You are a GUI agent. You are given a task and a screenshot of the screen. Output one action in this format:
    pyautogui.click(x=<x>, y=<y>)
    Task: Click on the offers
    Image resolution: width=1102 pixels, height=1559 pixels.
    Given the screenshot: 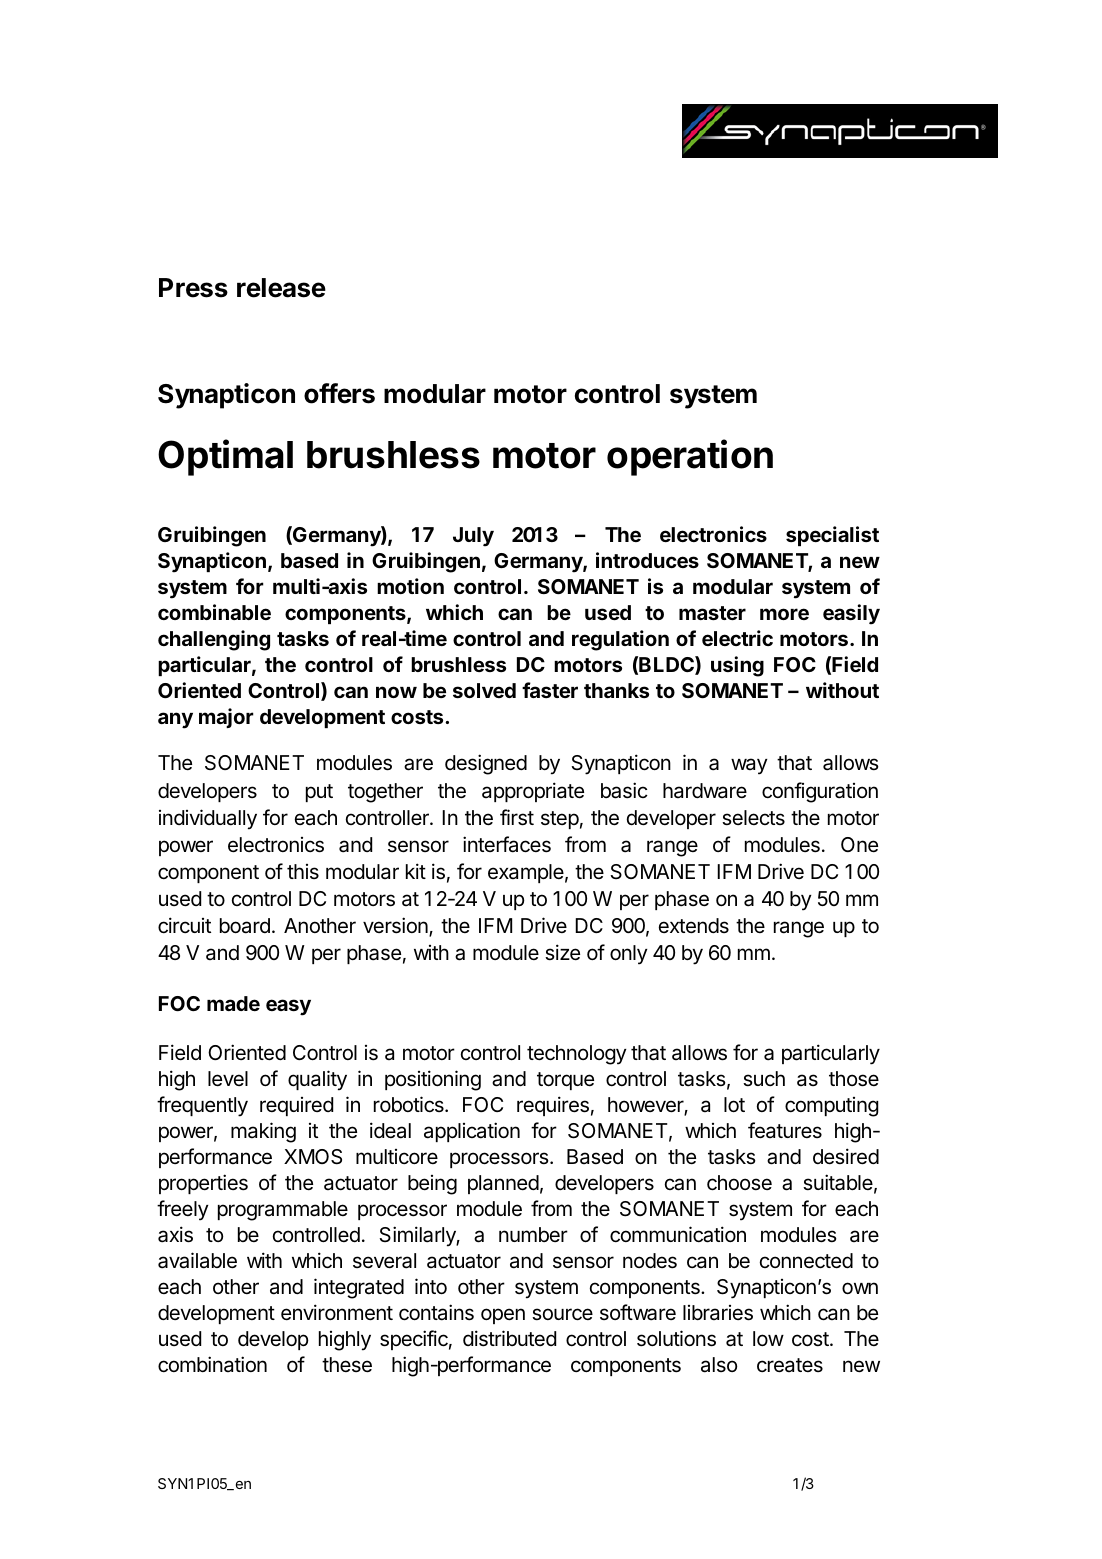 What is the action you would take?
    pyautogui.click(x=339, y=393)
